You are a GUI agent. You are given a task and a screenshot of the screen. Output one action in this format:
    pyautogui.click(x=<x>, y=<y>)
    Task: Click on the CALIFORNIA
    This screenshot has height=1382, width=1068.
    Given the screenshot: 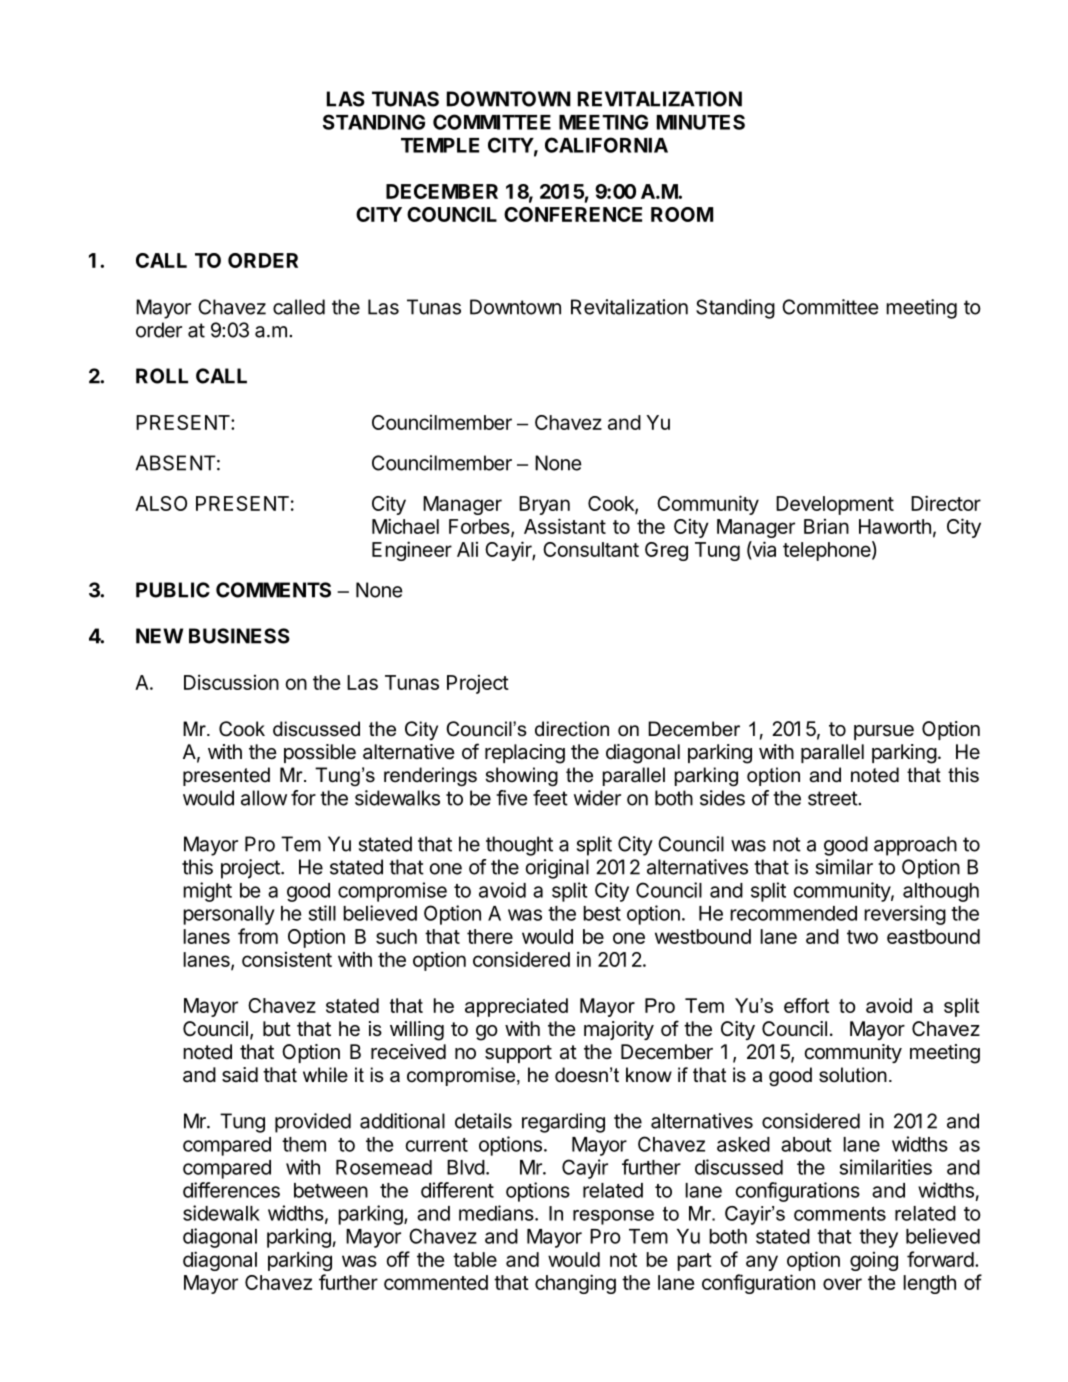 What is the action you would take?
    pyautogui.click(x=606, y=145)
